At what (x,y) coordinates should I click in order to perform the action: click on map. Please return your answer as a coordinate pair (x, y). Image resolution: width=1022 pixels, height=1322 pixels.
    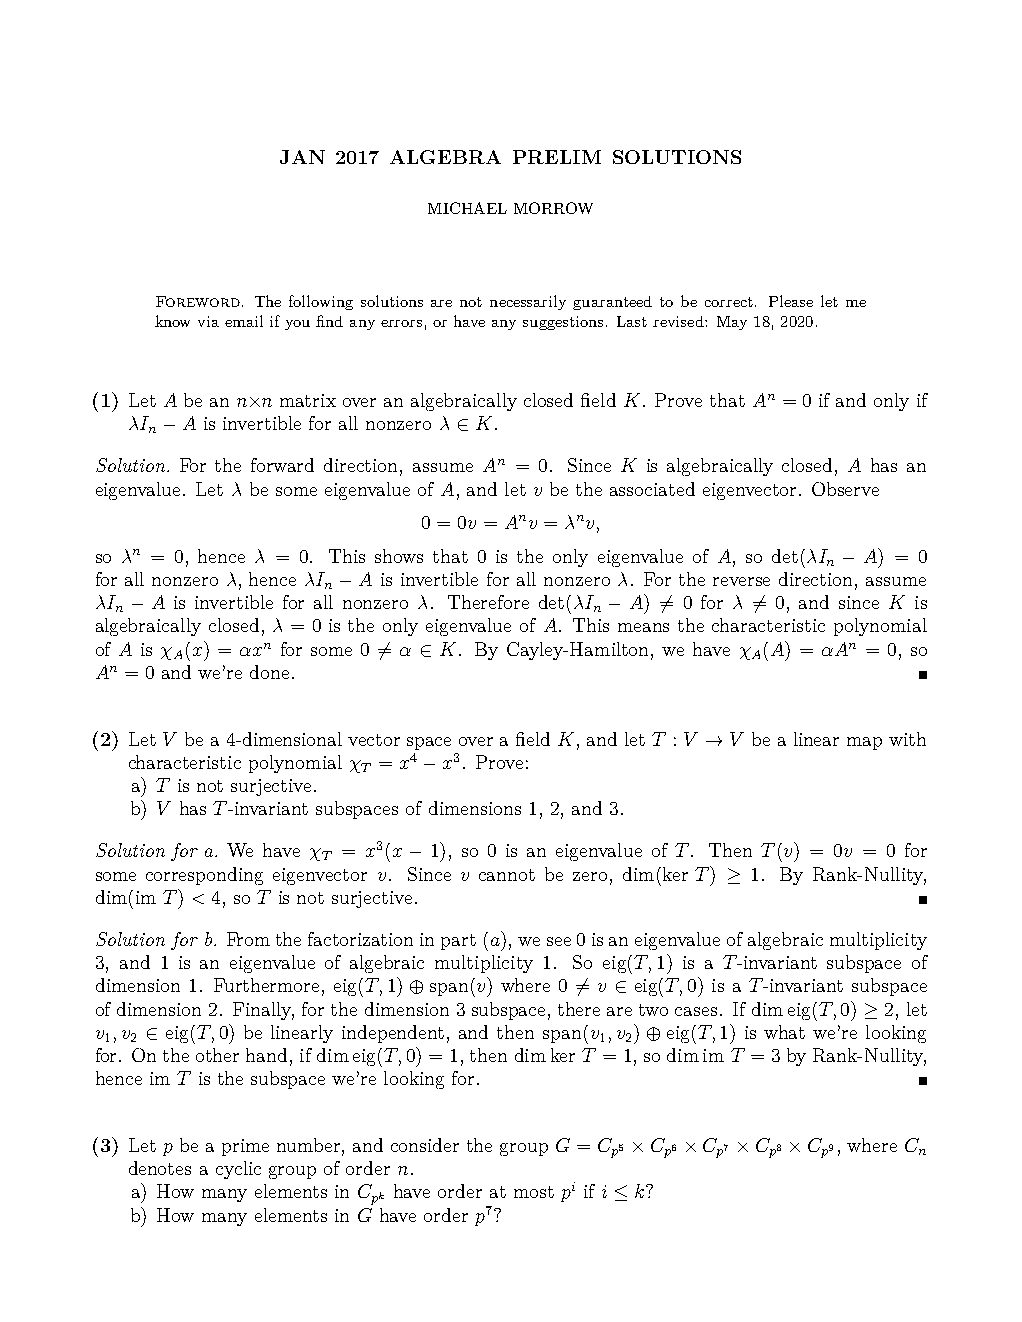
    Looking at the image, I should click on (864, 743).
